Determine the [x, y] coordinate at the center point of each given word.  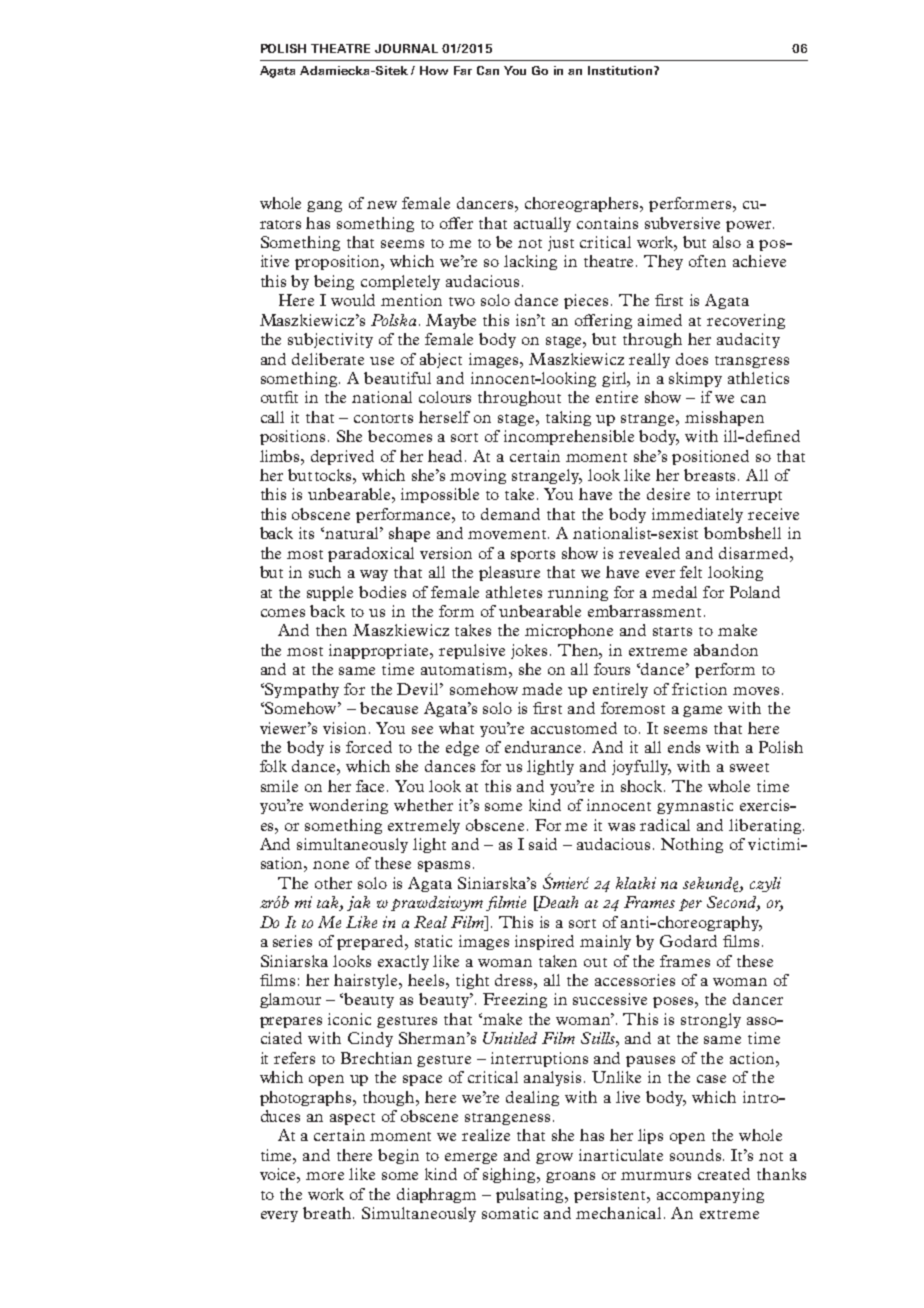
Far [463, 70]
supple [330, 593]
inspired [544, 942]
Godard [688, 941]
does [692, 359]
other [333, 883]
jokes [529, 651]
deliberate [328, 359]
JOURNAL [406, 48]
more [325, 1176]
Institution [621, 70]
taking [568, 418]
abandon [726, 650]
